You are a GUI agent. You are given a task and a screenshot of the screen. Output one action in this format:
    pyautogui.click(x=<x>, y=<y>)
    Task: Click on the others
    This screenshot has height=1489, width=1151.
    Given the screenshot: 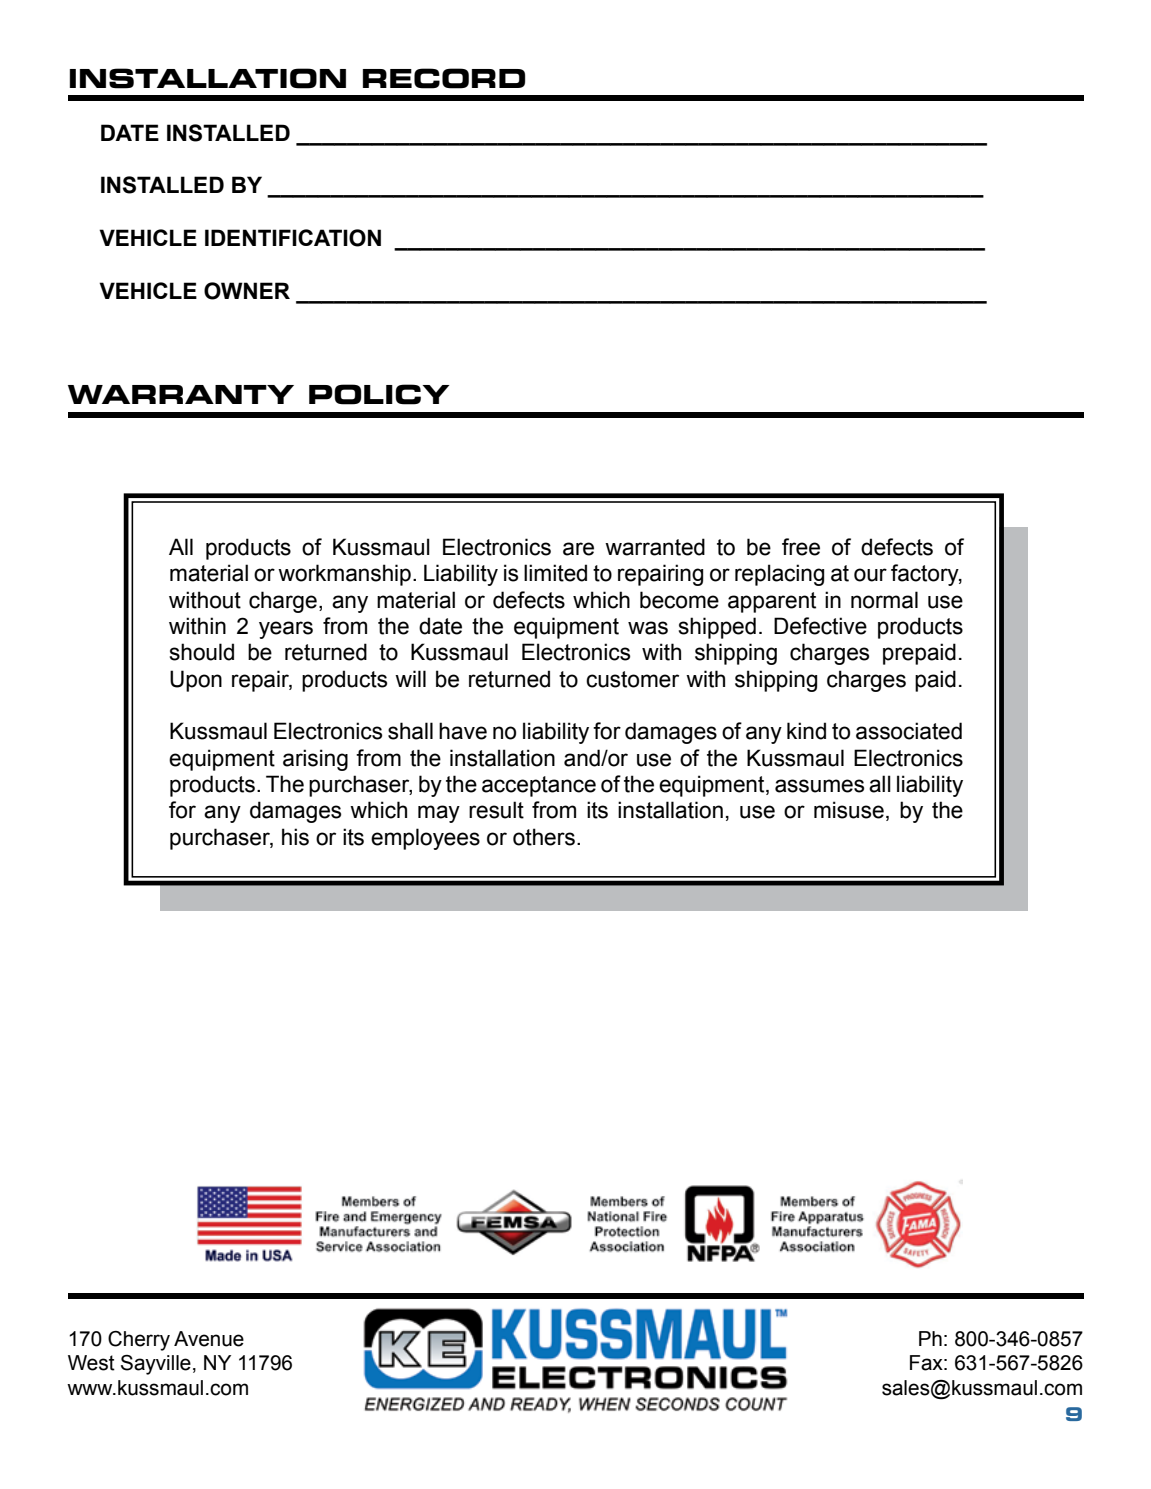 What is the action you would take?
    pyautogui.click(x=544, y=837)
